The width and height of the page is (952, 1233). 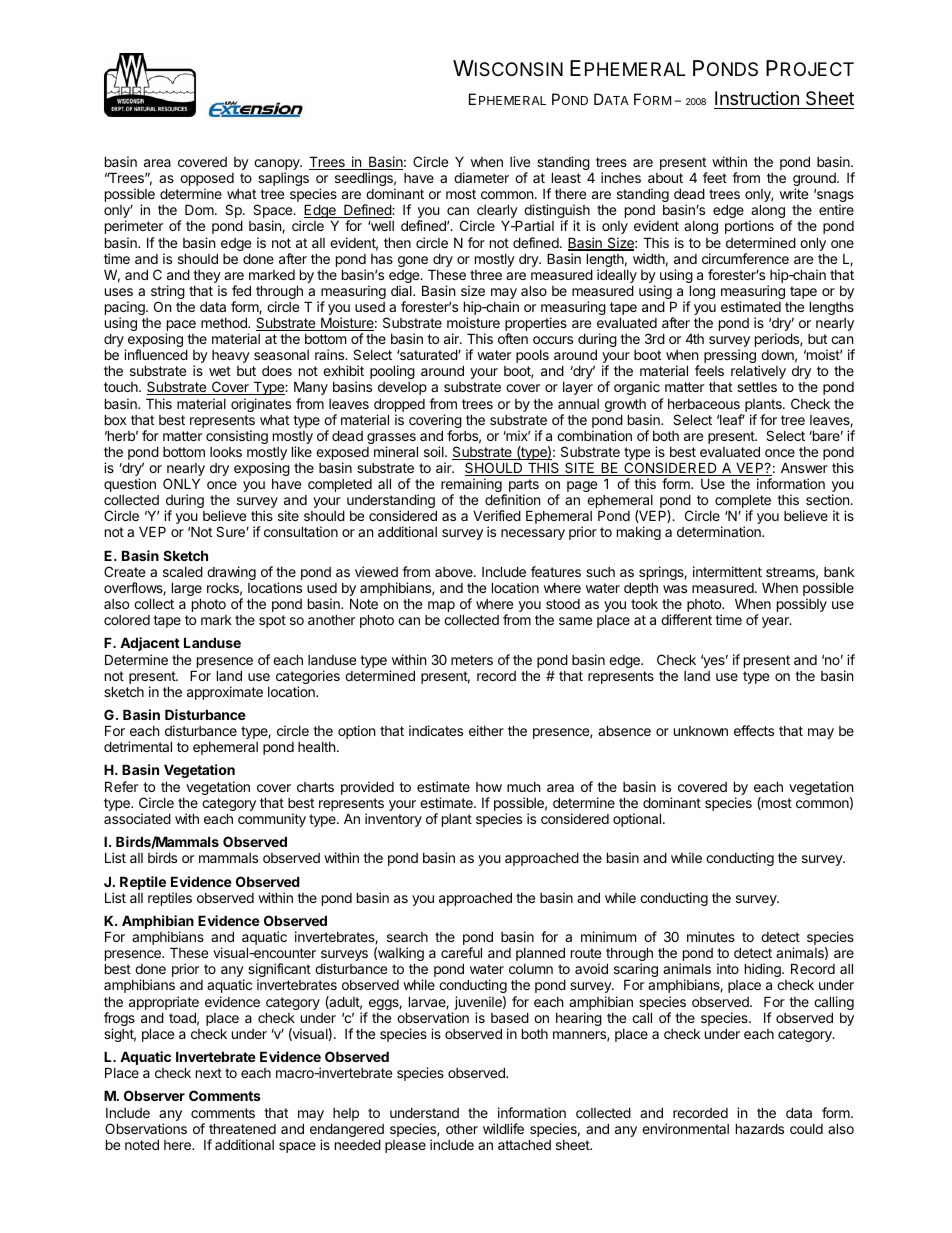 What do you see at coordinates (279, 971) in the page?
I see `significant` at bounding box center [279, 971].
